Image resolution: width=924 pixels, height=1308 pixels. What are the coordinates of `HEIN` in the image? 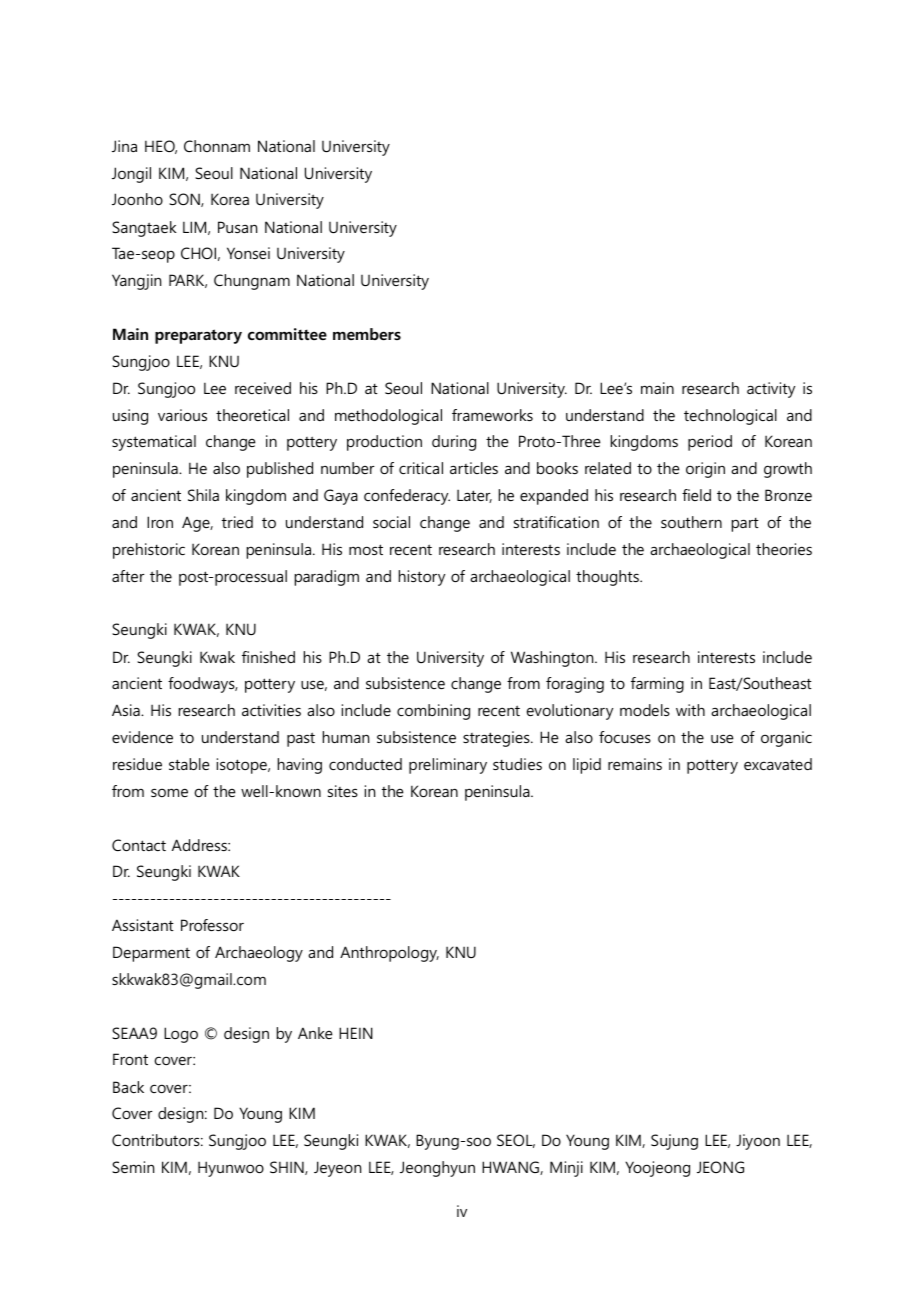 It's located at (356, 1033).
